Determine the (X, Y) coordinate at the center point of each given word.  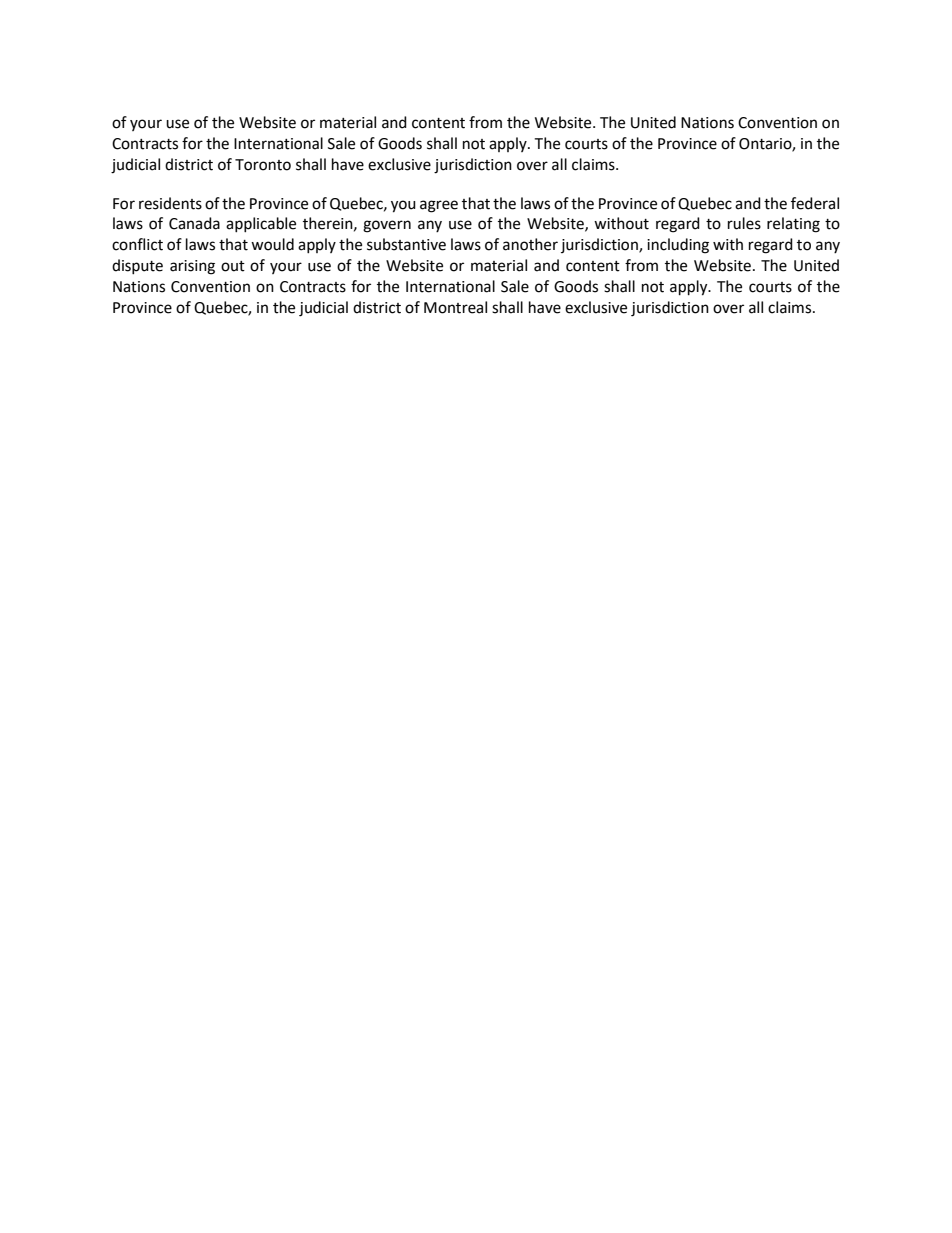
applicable (261, 224)
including (678, 246)
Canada (194, 223)
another (530, 244)
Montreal (455, 307)
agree (439, 206)
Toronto (263, 165)
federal (815, 203)
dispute (137, 266)
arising (192, 267)
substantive (406, 244)
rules (744, 223)
